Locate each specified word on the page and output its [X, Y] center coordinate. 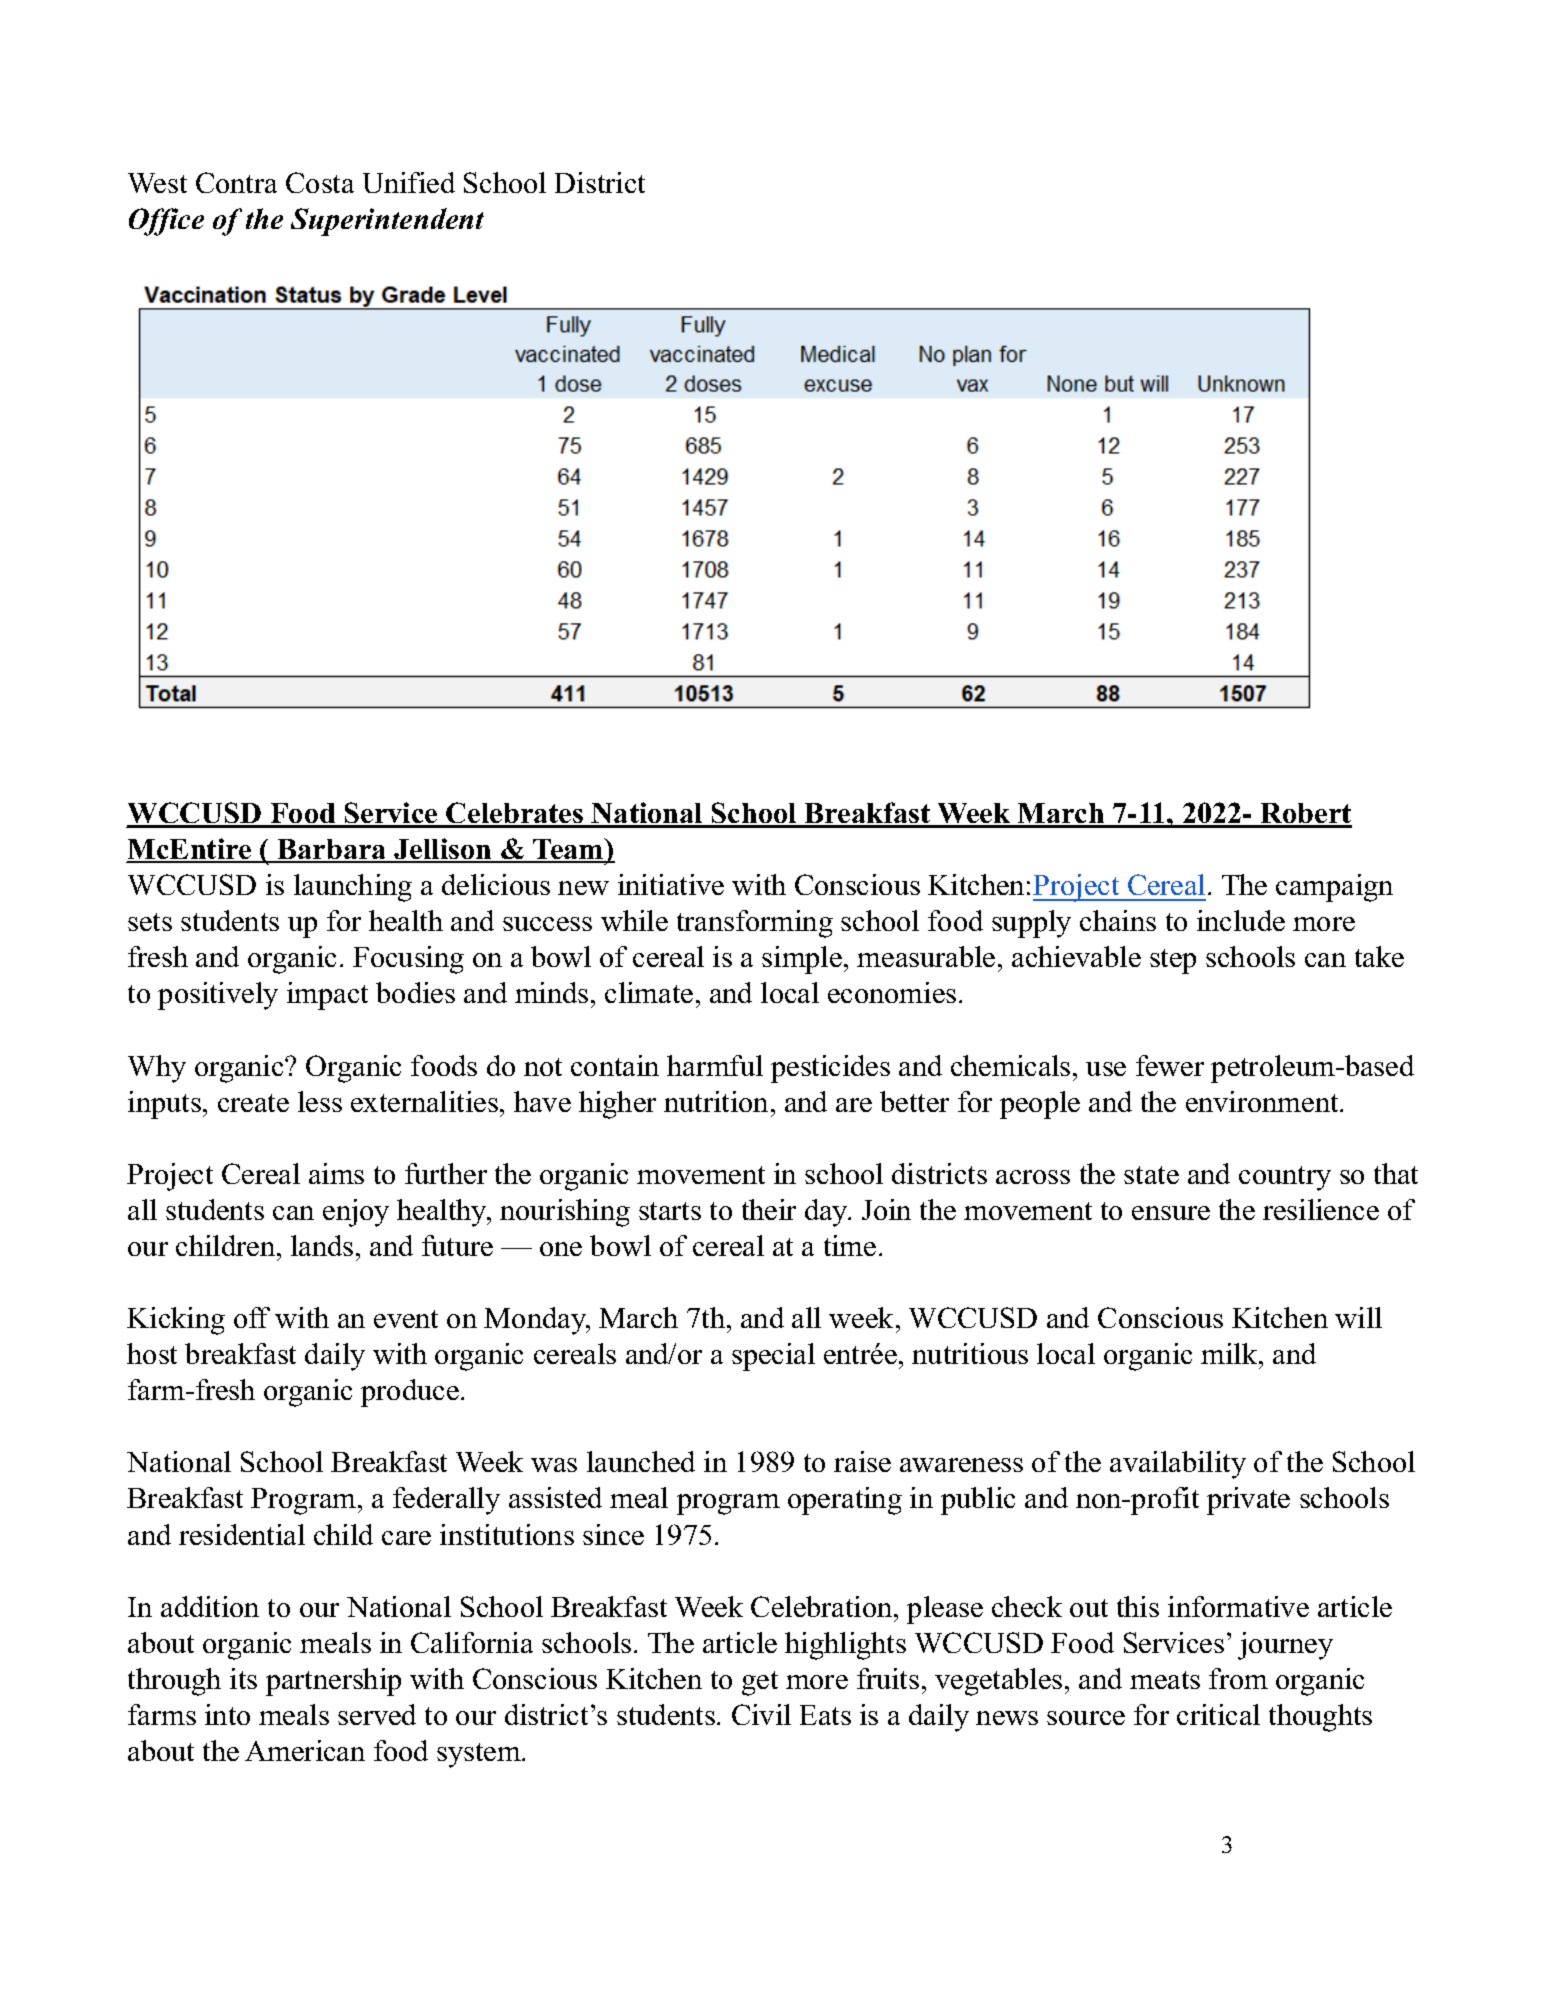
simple [802, 960]
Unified [409, 182]
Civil [761, 1714]
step [1173, 961]
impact [327, 996]
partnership [333, 1682]
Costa [320, 182]
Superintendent [387, 222]
